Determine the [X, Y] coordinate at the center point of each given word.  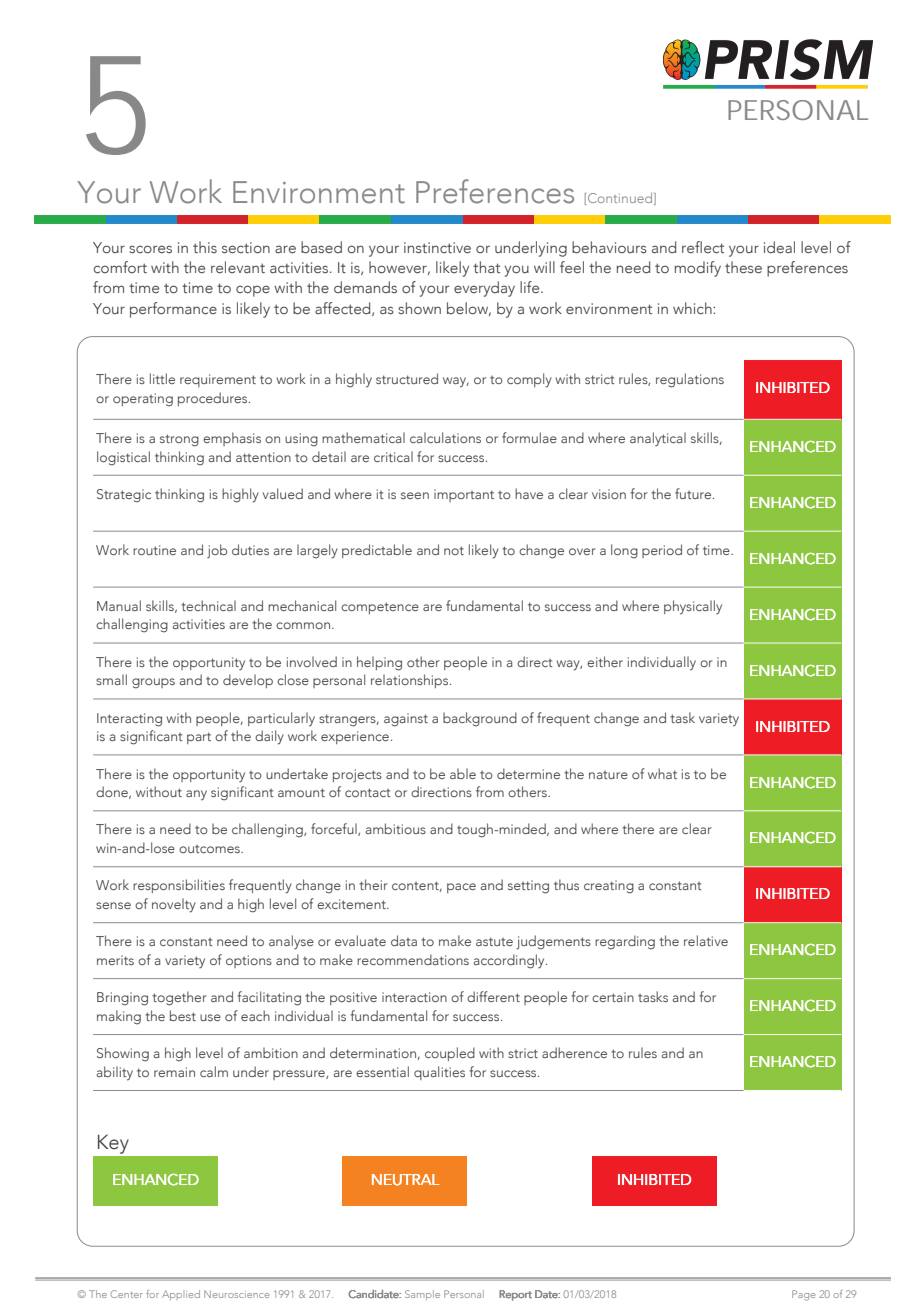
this [205, 247]
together [179, 998]
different [493, 996]
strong [179, 440]
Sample [422, 1295]
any [196, 795]
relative [706, 940]
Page [803, 1295]
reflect [703, 247]
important [464, 495]
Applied [181, 1295]
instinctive [437, 247]
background [480, 719]
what [662, 773]
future [694, 493]
